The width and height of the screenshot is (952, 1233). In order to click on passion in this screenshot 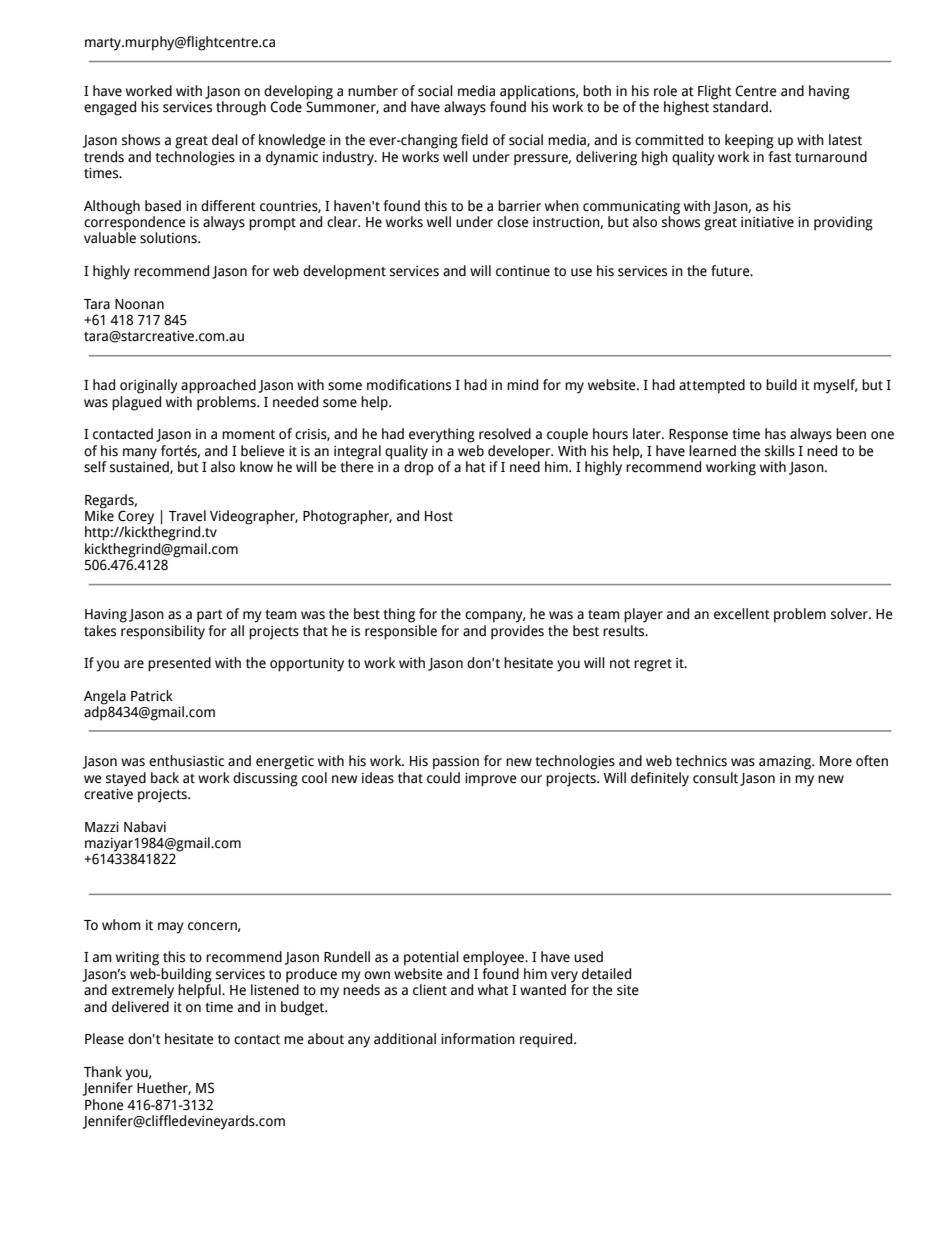, I will do `click(456, 763)`.
